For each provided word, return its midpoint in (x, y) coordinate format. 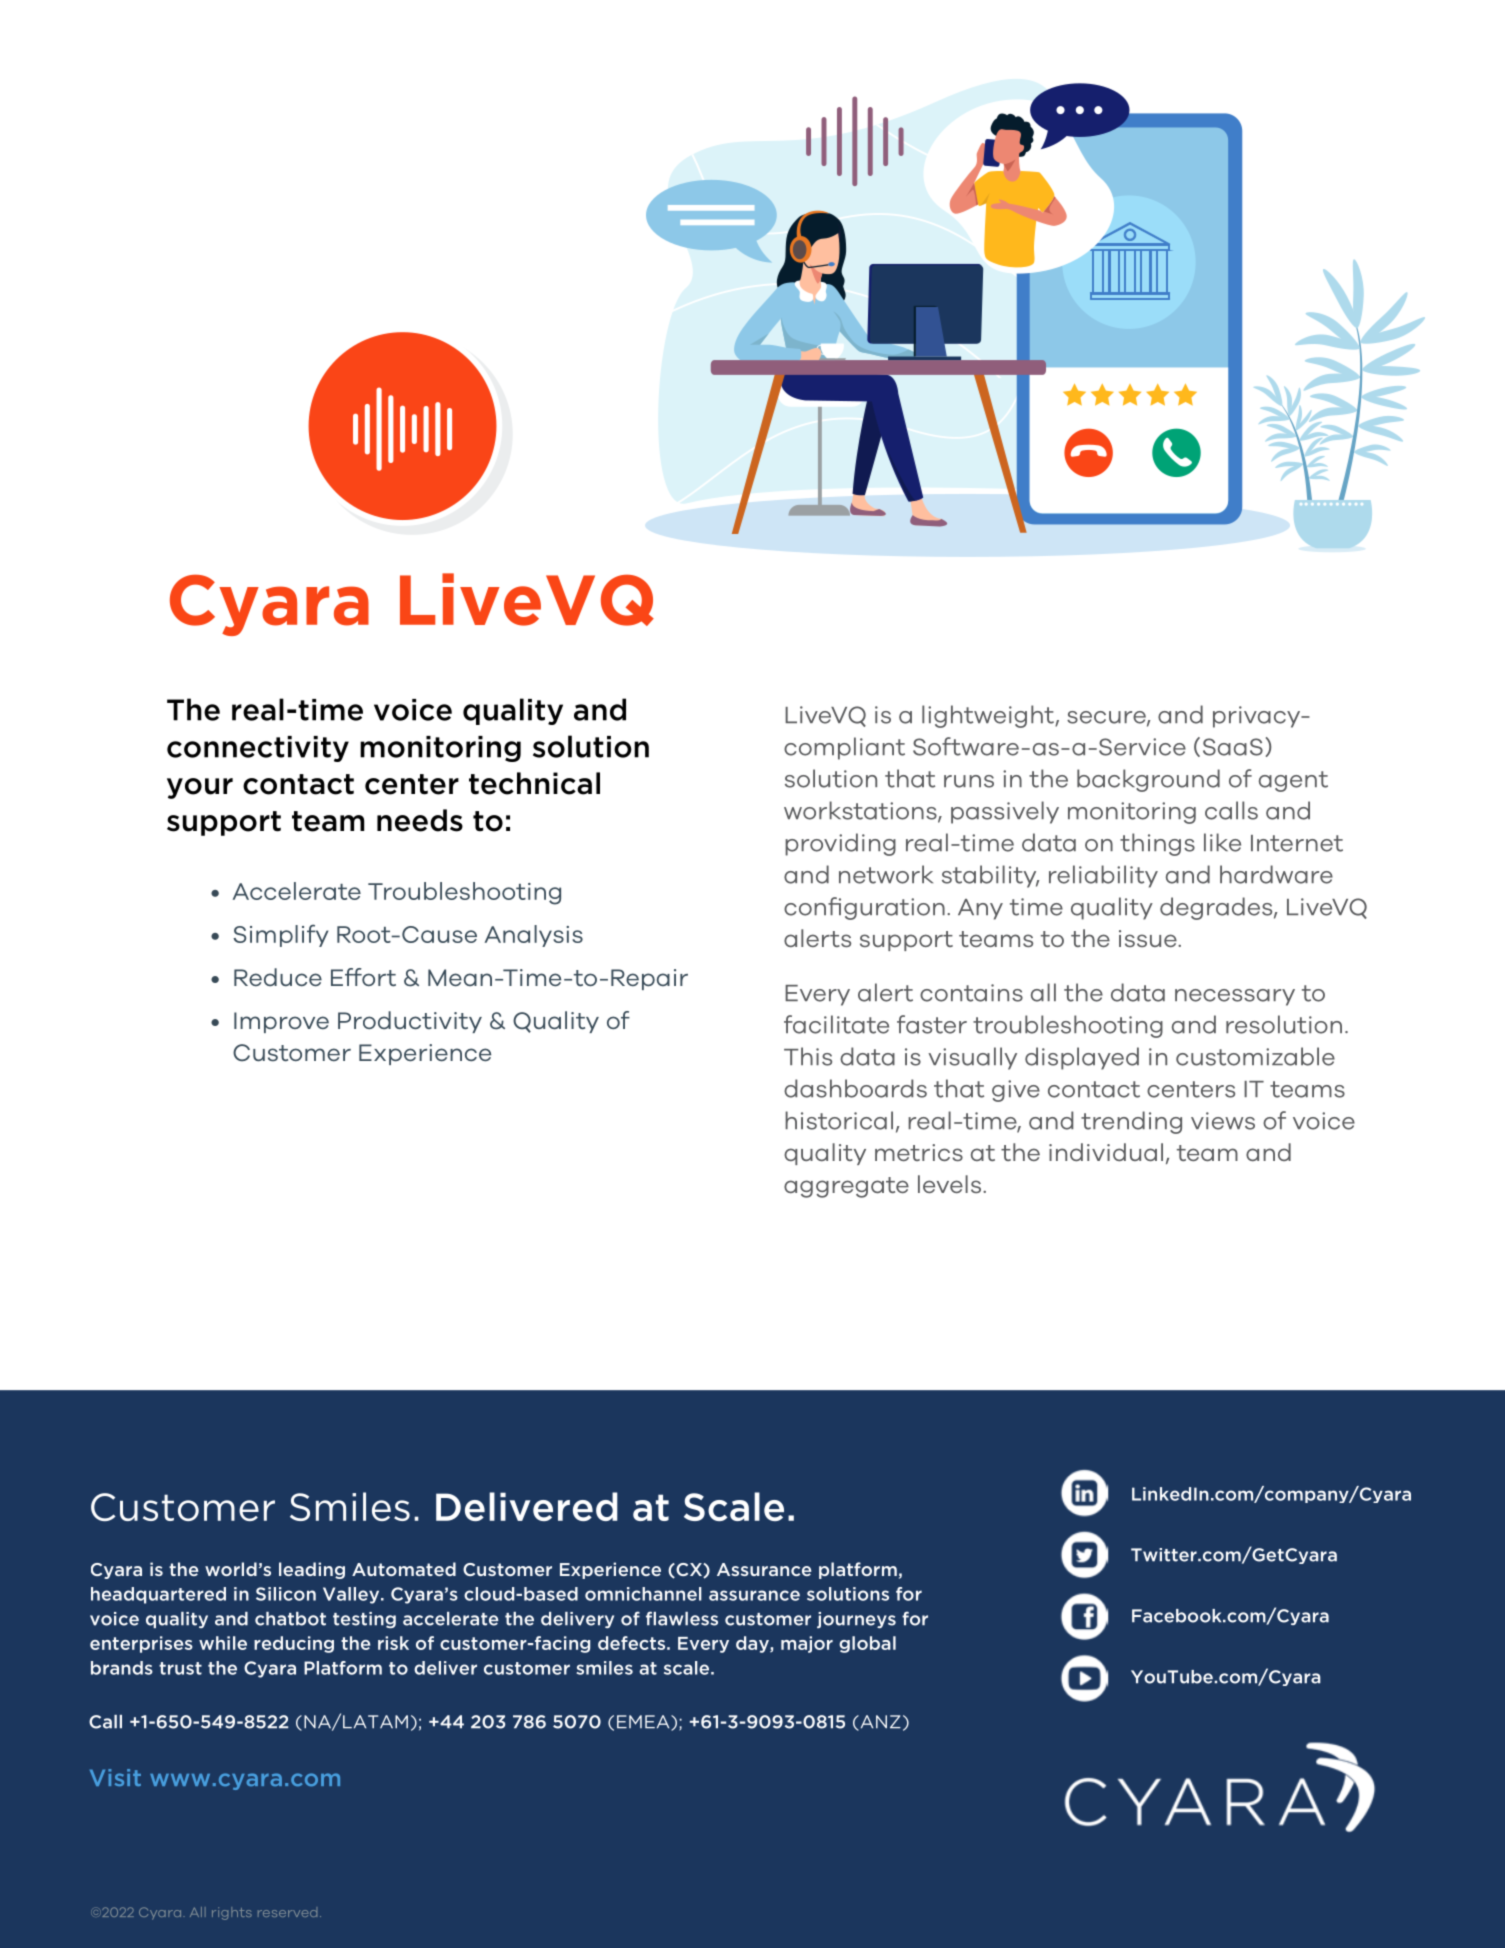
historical (839, 1120)
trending (1131, 1122)
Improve (281, 1022)
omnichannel (643, 1594)
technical (534, 783)
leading (312, 1570)
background (1148, 780)
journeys (856, 1620)
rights (232, 1913)
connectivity (258, 749)
